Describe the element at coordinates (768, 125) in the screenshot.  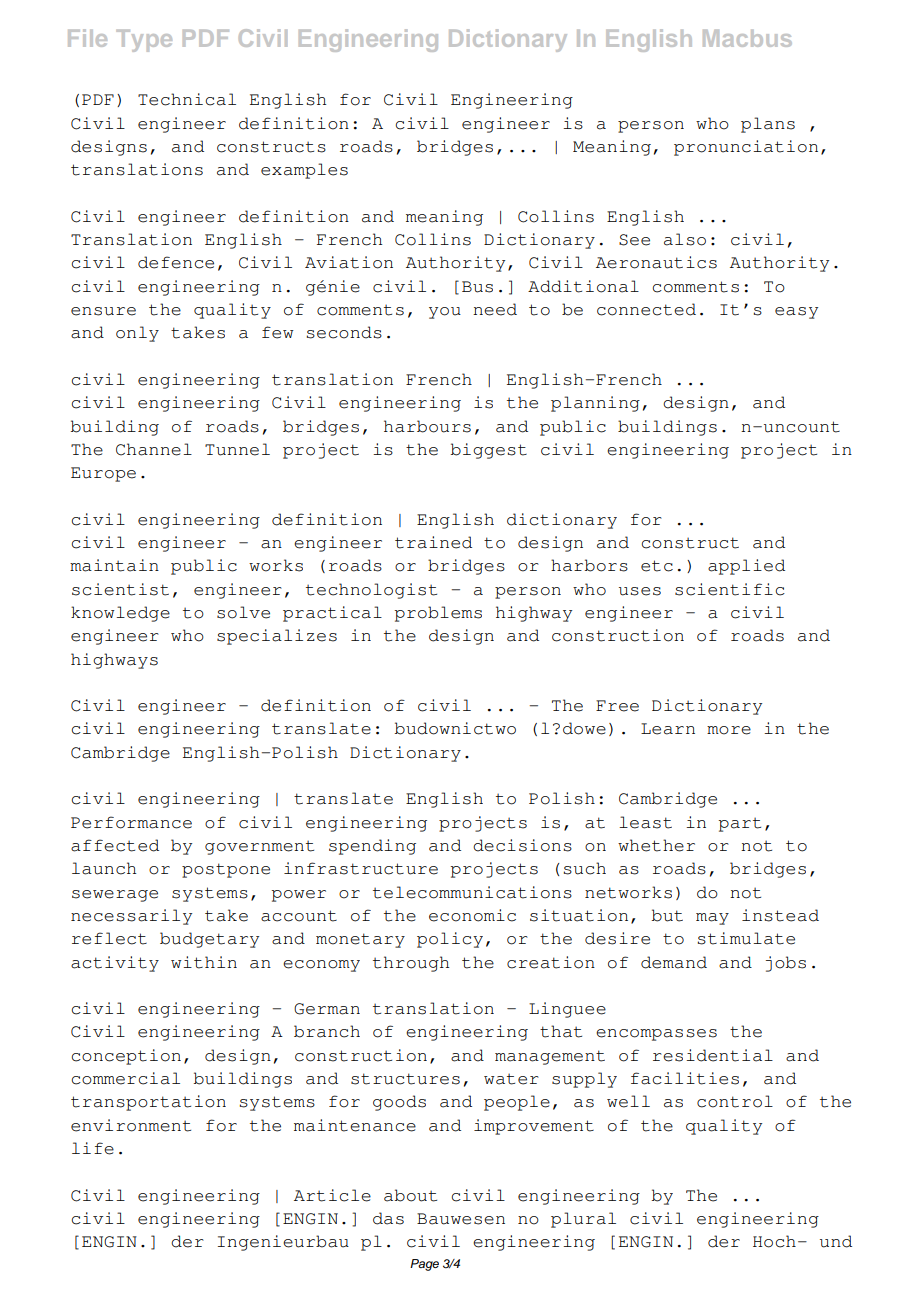
I see `plans` at that location.
